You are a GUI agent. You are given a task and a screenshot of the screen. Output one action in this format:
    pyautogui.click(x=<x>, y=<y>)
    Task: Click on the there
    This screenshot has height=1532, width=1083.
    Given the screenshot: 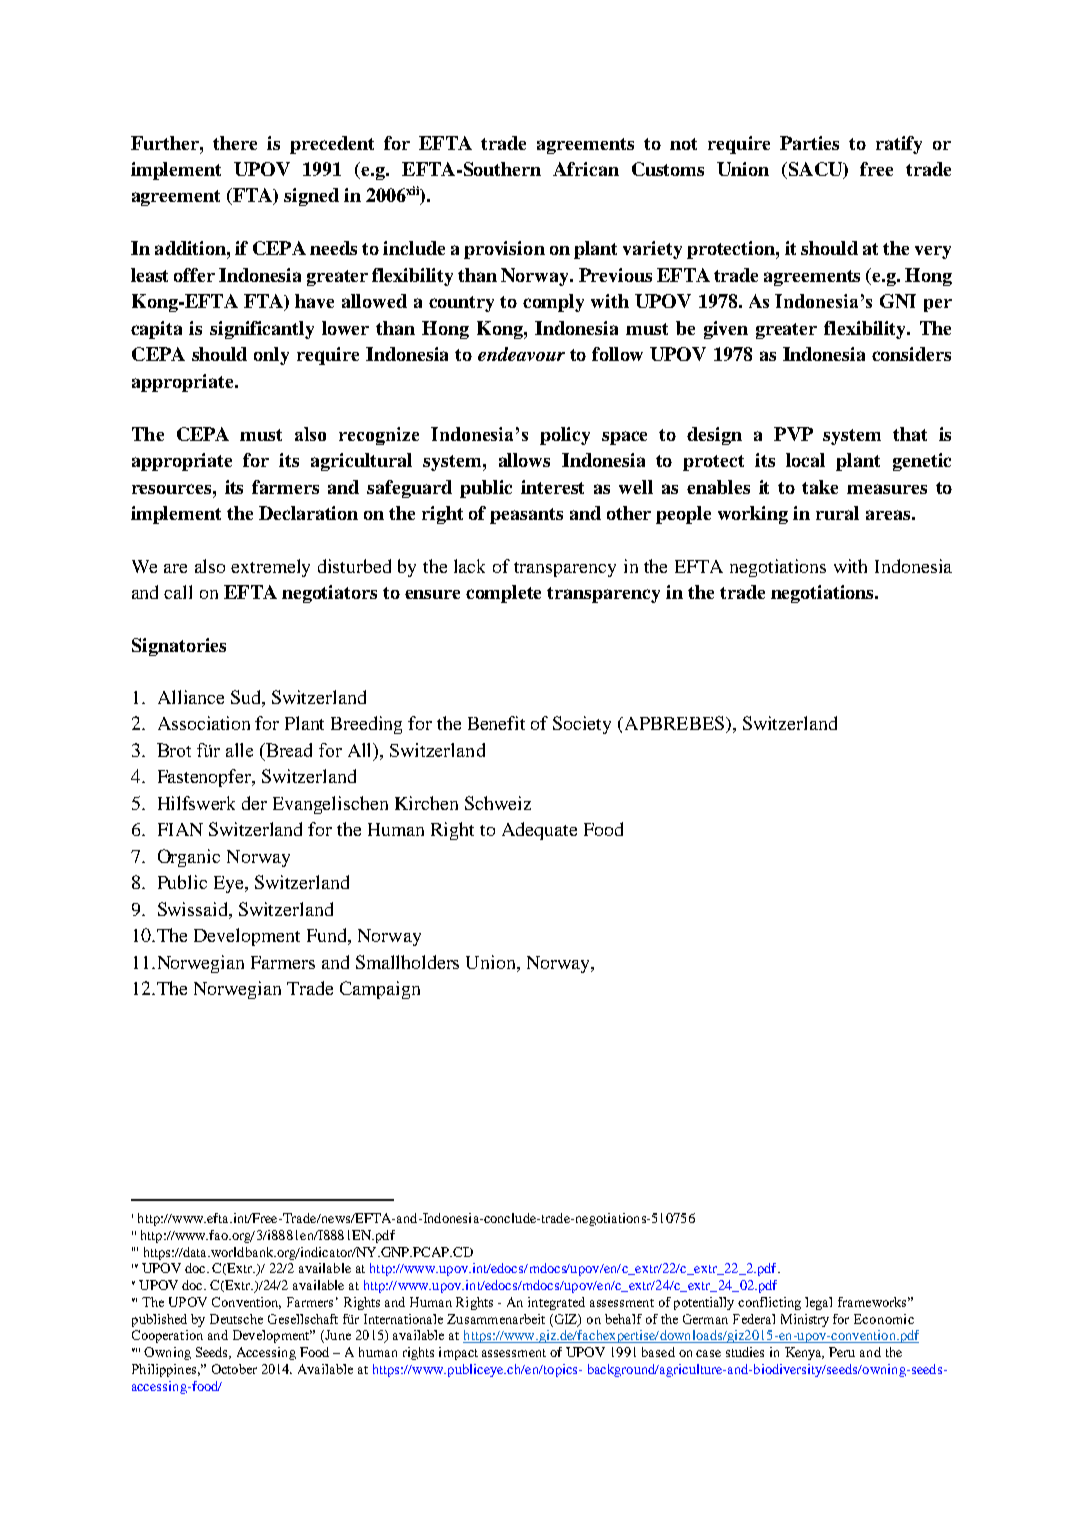 What is the action you would take?
    pyautogui.click(x=235, y=143)
